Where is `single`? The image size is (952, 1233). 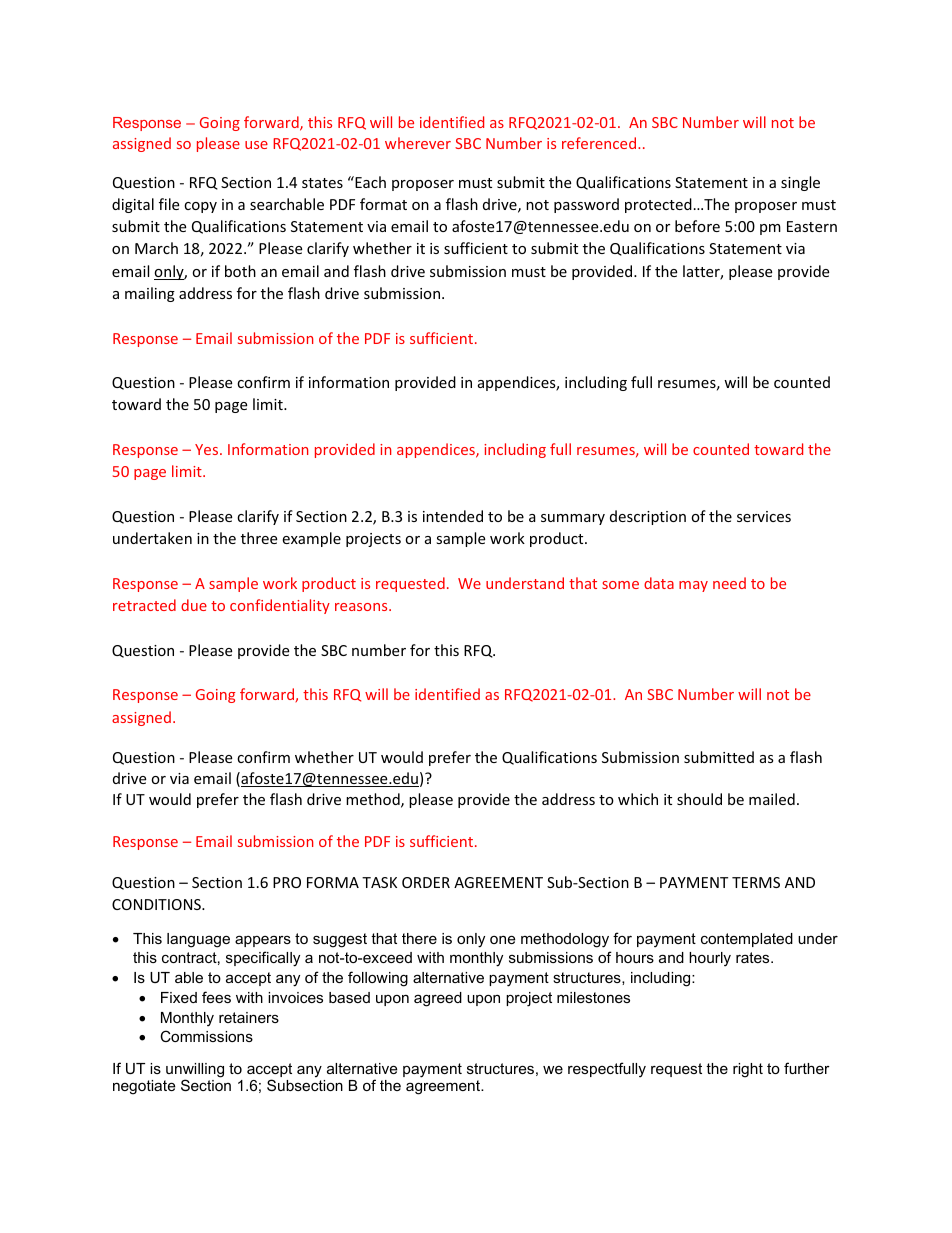 single is located at coordinates (800, 183).
